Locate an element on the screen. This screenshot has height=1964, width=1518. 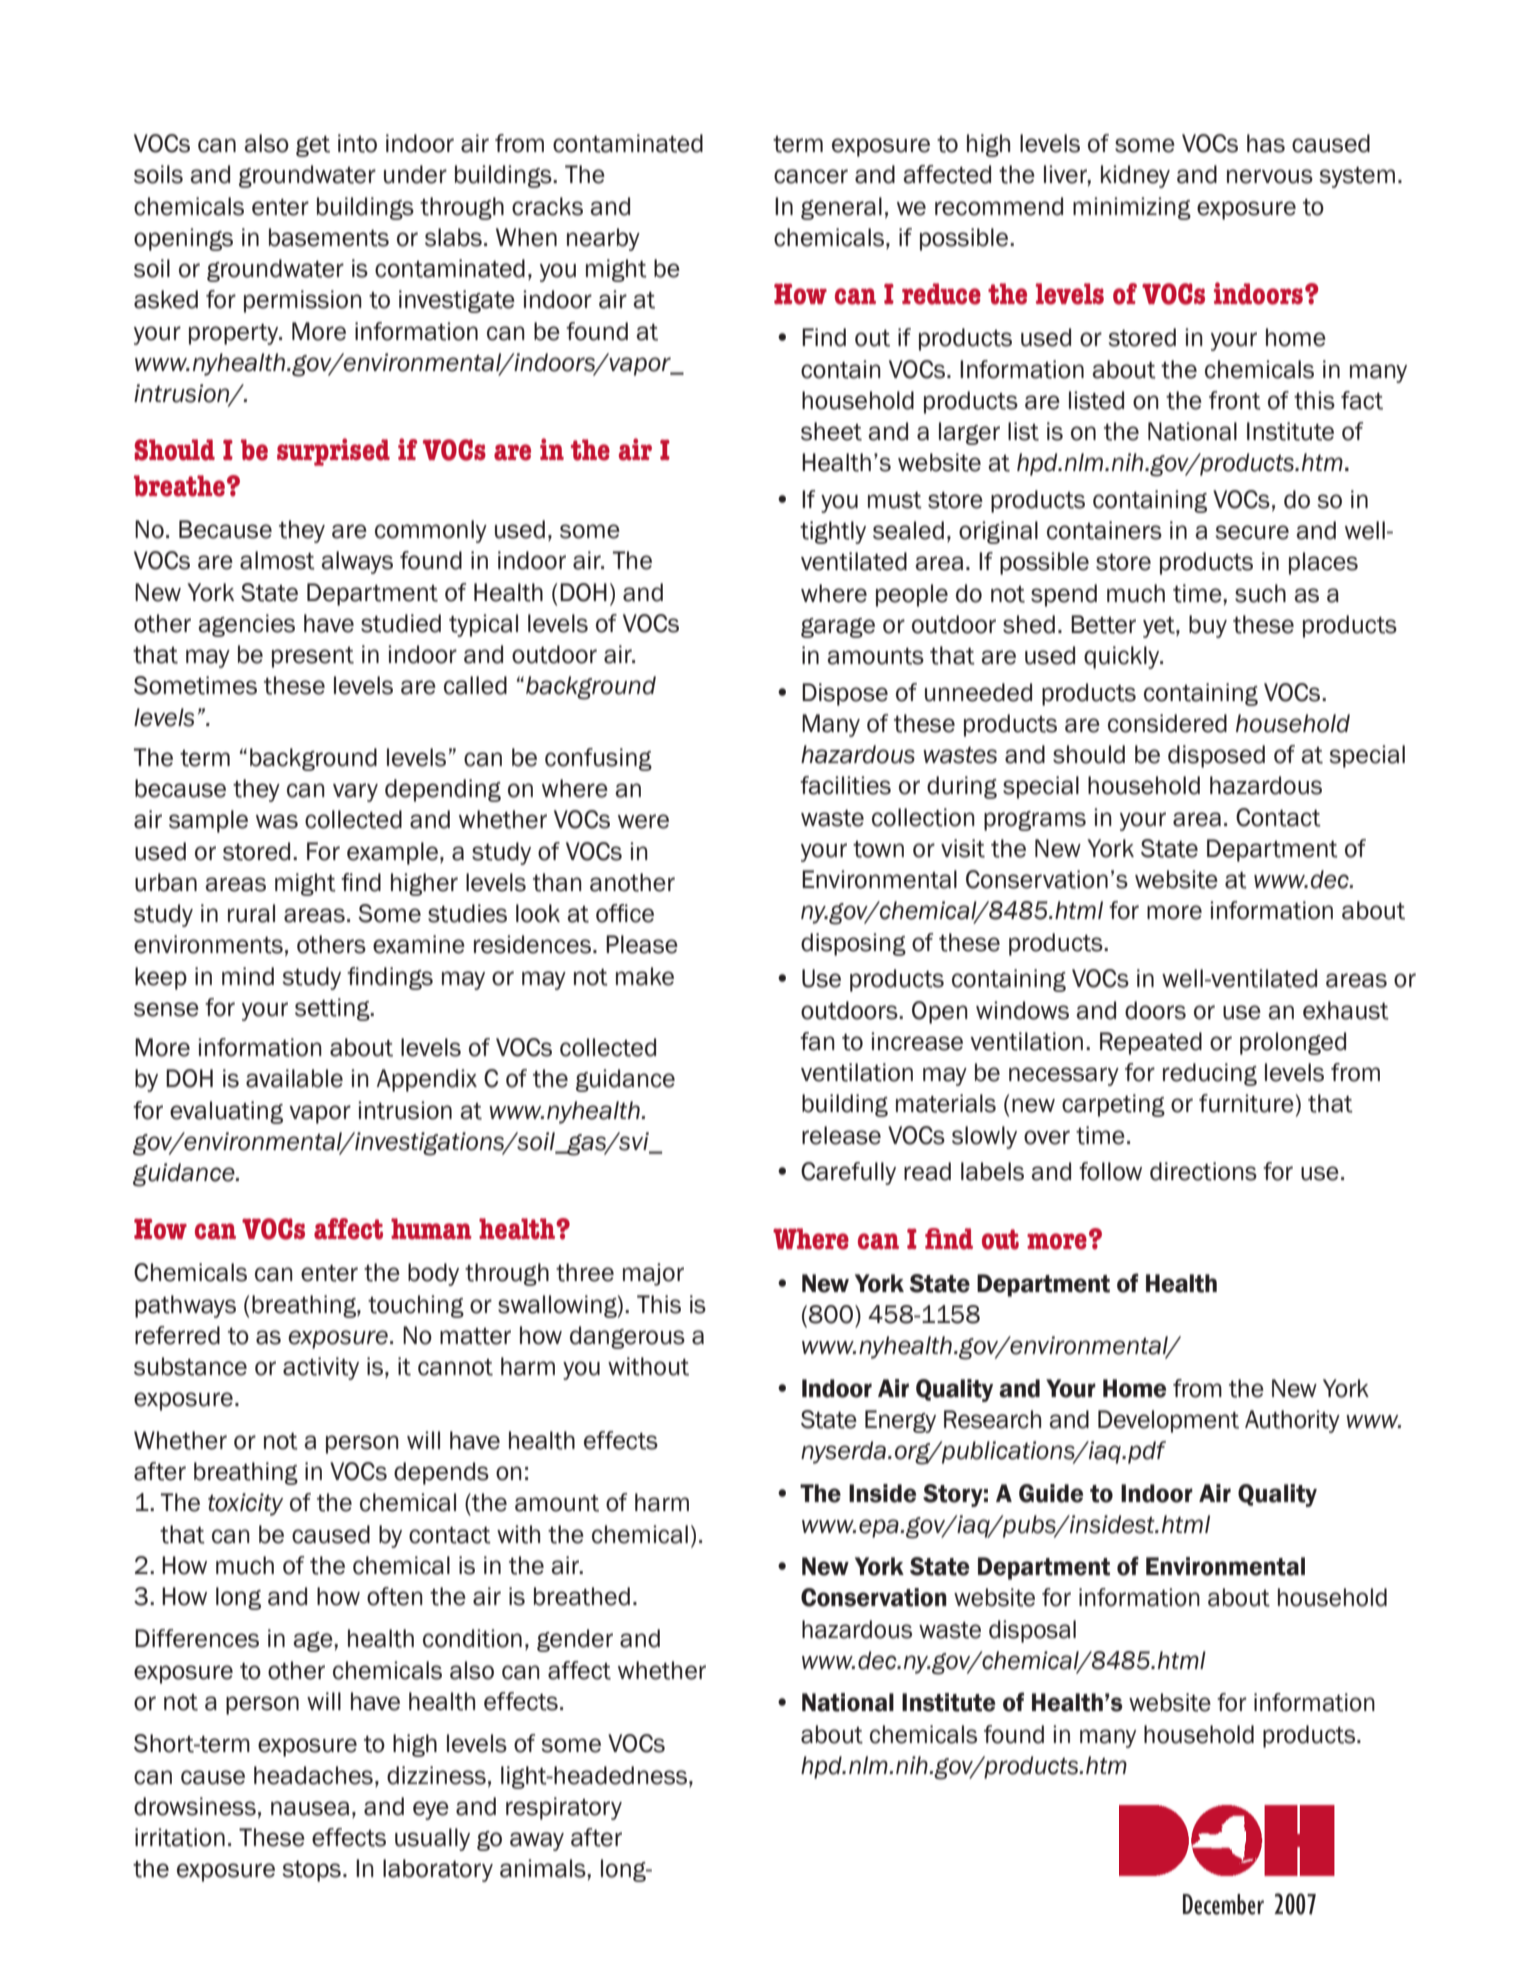
nervous is located at coordinates (1270, 176).
